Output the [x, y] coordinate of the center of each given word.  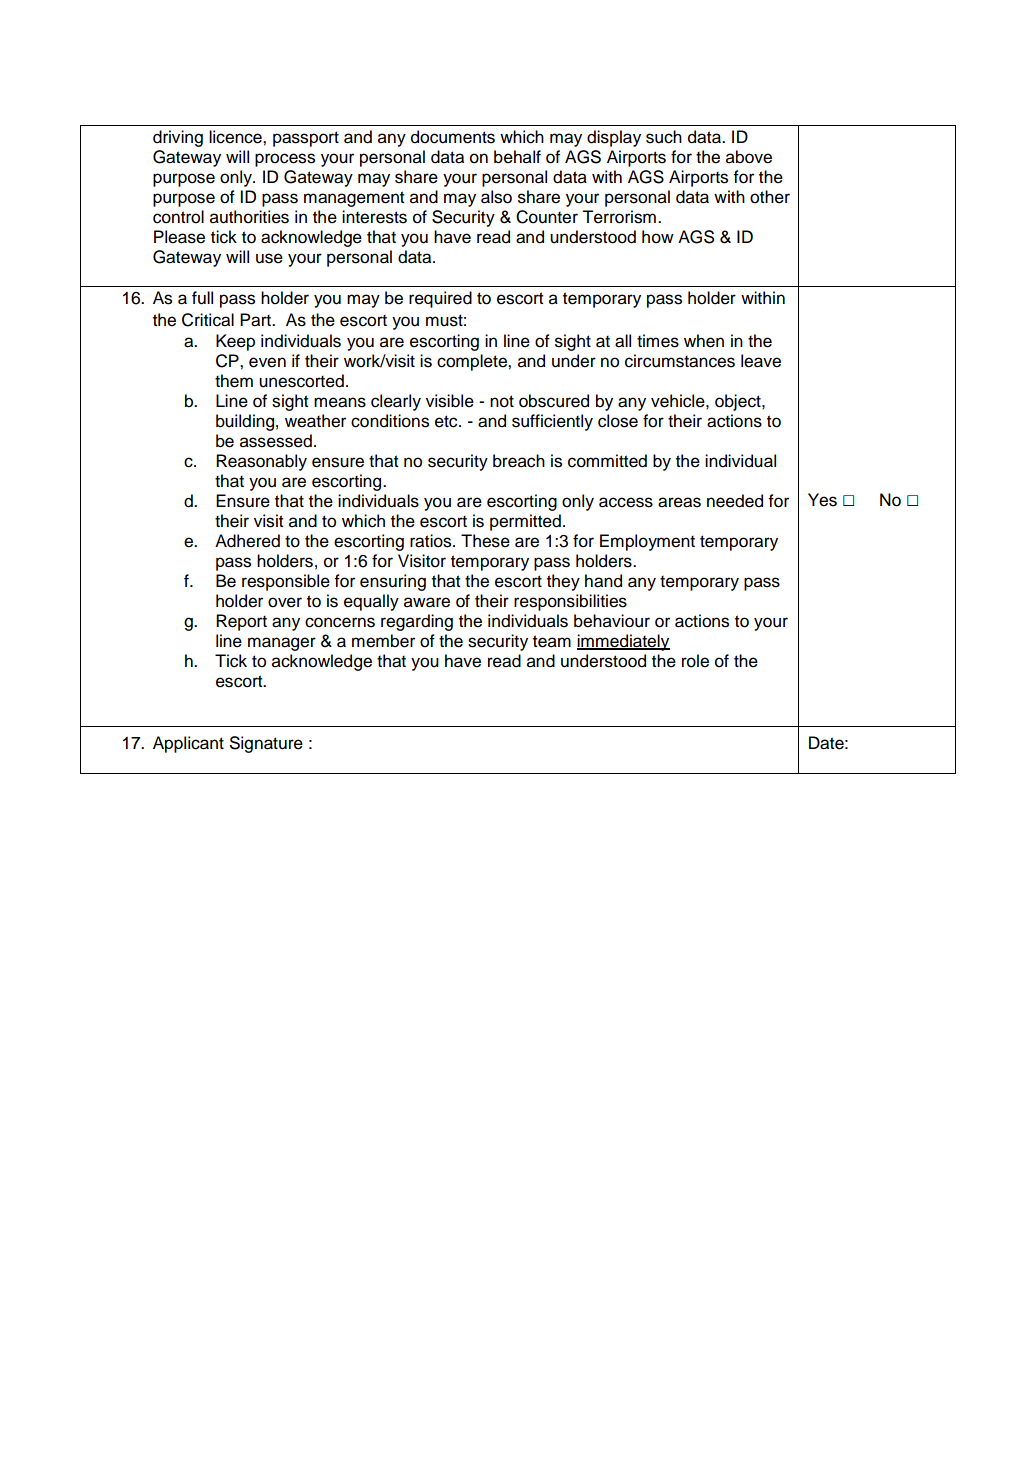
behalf [517, 157]
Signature [266, 744]
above [749, 157]
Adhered [247, 541]
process [285, 160]
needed [735, 501]
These [485, 541]
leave [761, 361]
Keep [235, 342]
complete [473, 362]
